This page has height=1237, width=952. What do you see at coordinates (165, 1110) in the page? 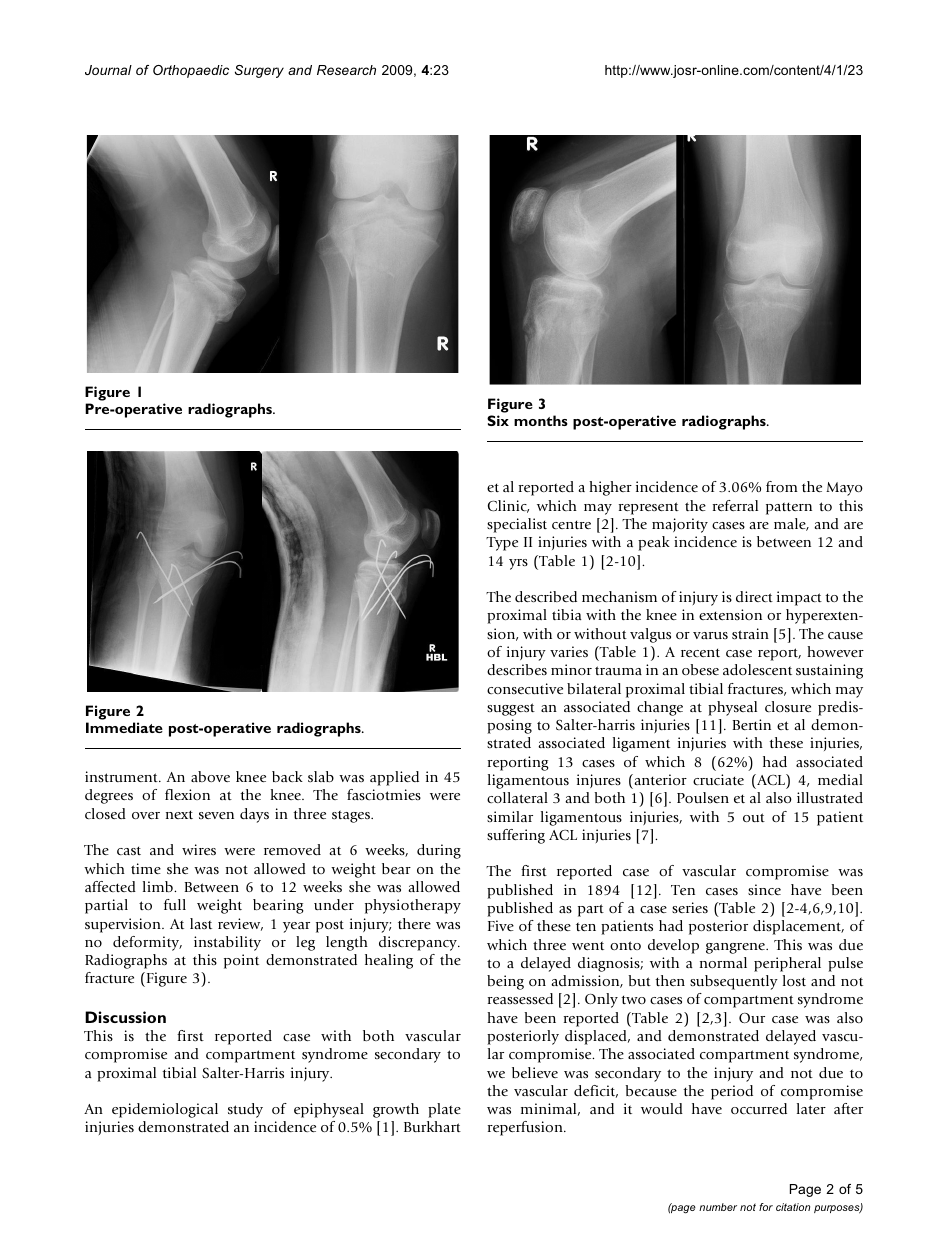
I see `epidemiological` at bounding box center [165, 1110].
